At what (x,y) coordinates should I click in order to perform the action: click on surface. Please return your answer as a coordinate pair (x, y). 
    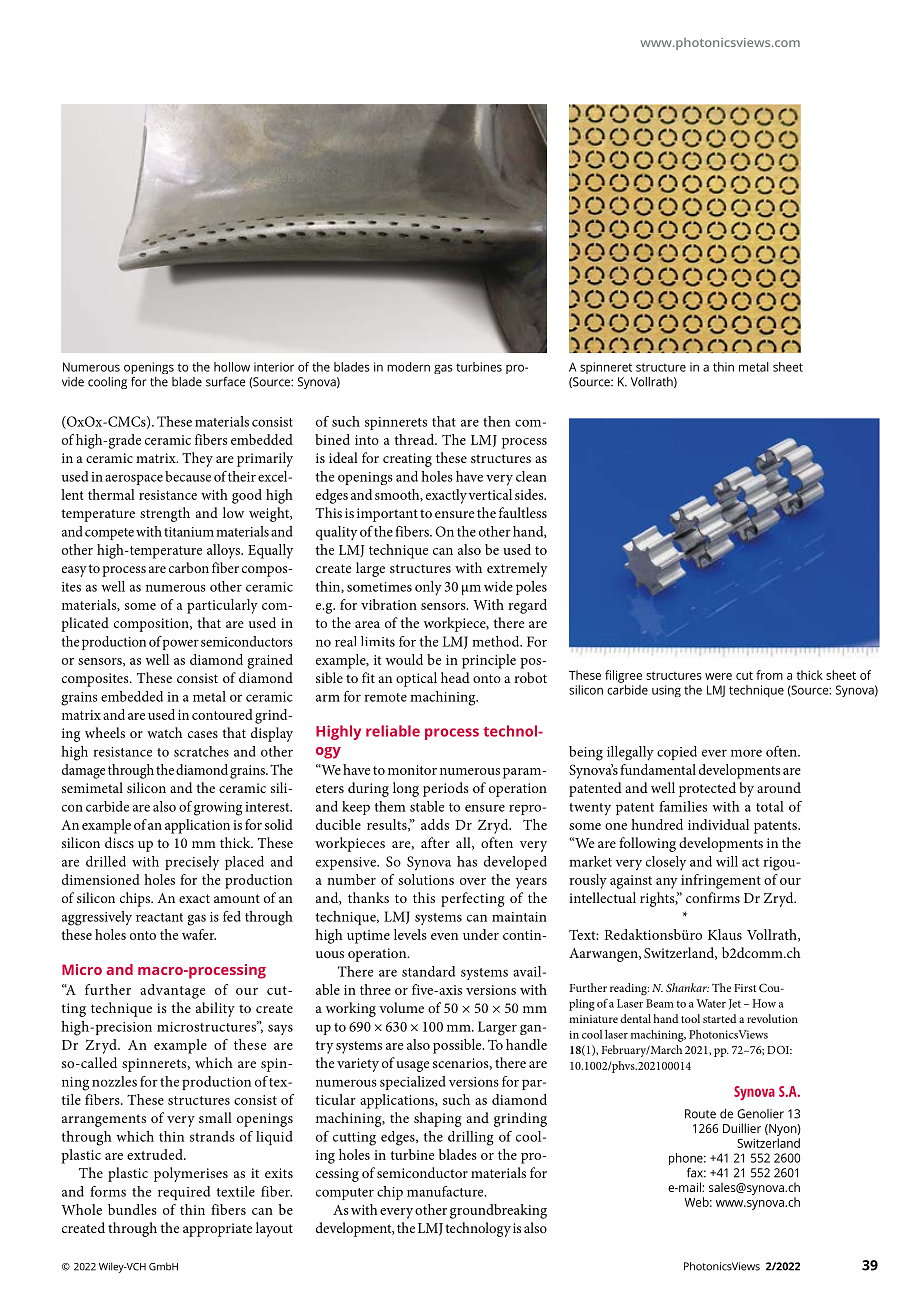
    Looking at the image, I should click on (226, 381).
